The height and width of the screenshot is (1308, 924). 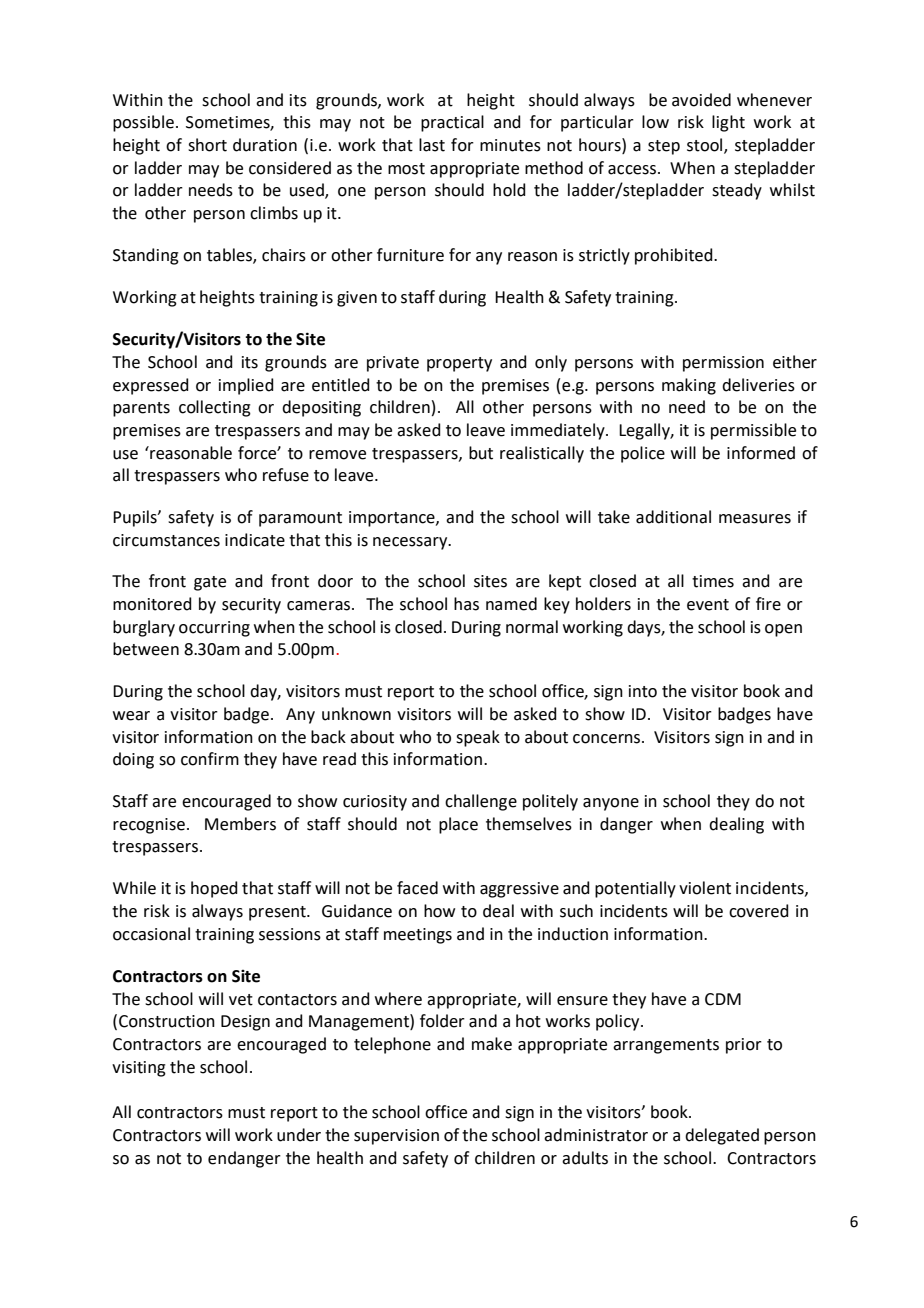 I want to click on practical, so click(x=452, y=123).
